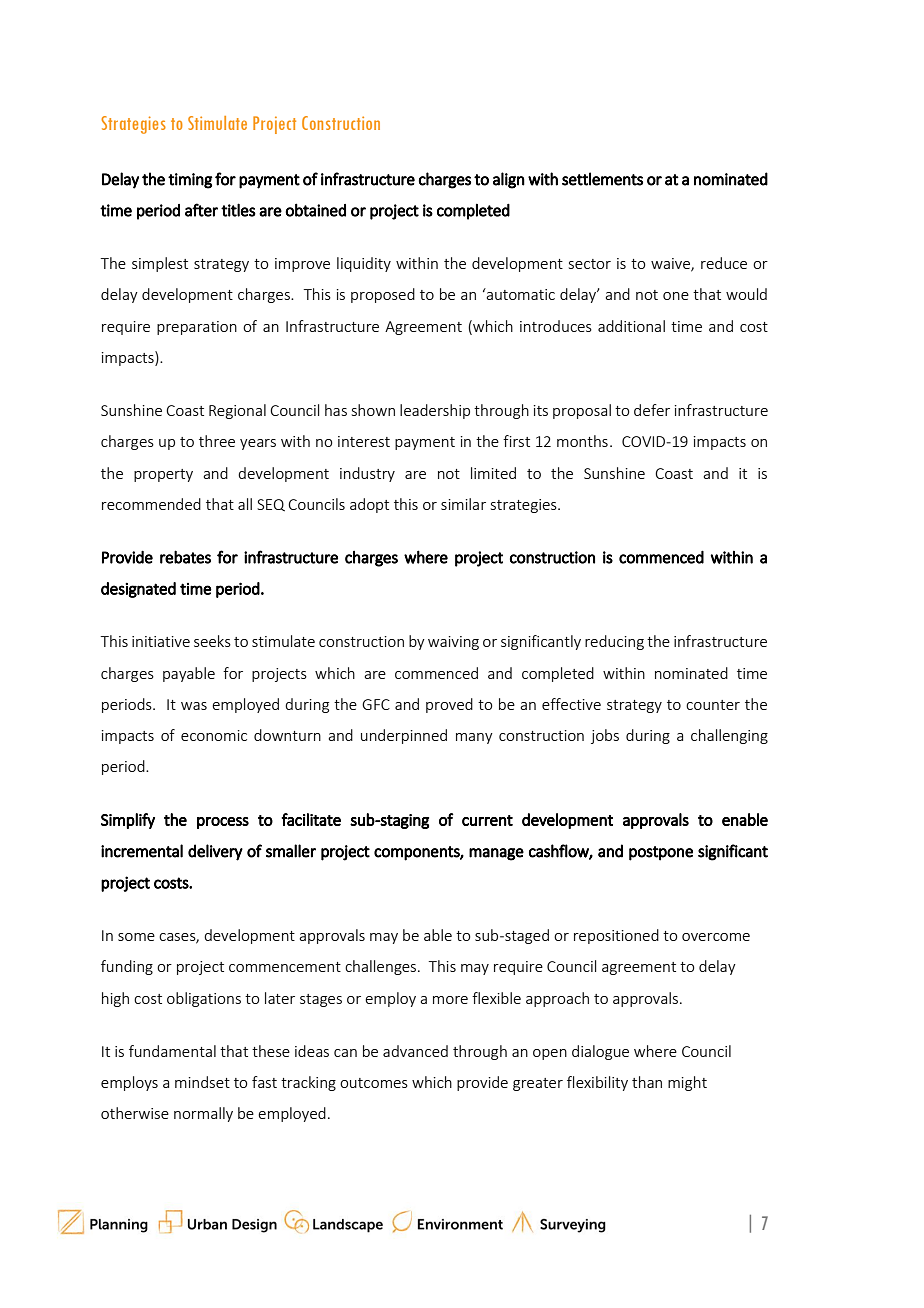 Image resolution: width=924 pixels, height=1308 pixels. Describe the element at coordinates (687, 1083) in the screenshot. I see `might` at that location.
